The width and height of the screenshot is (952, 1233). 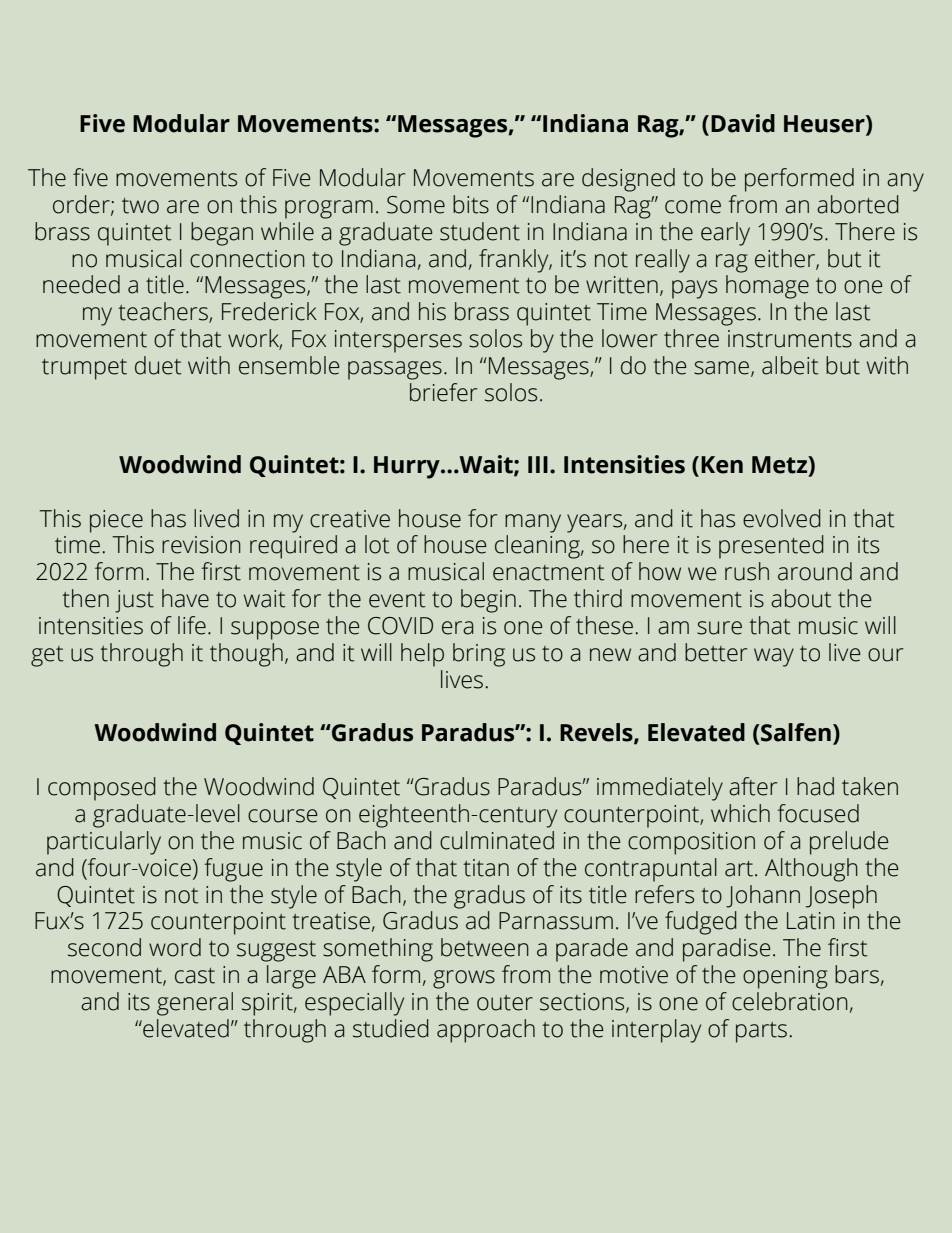 I want to click on duet, so click(x=158, y=365).
